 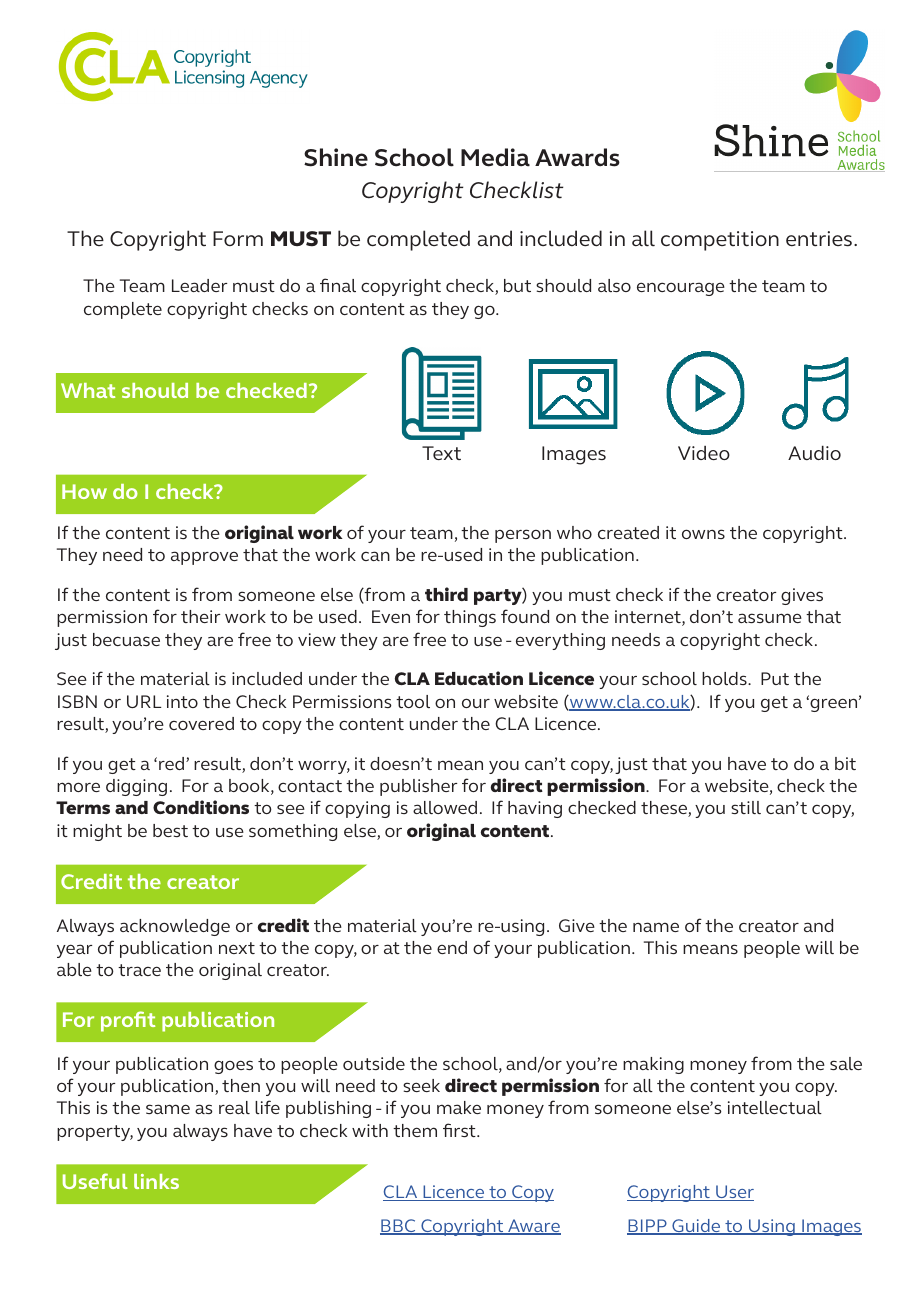 I want to click on Form, so click(x=238, y=238).
